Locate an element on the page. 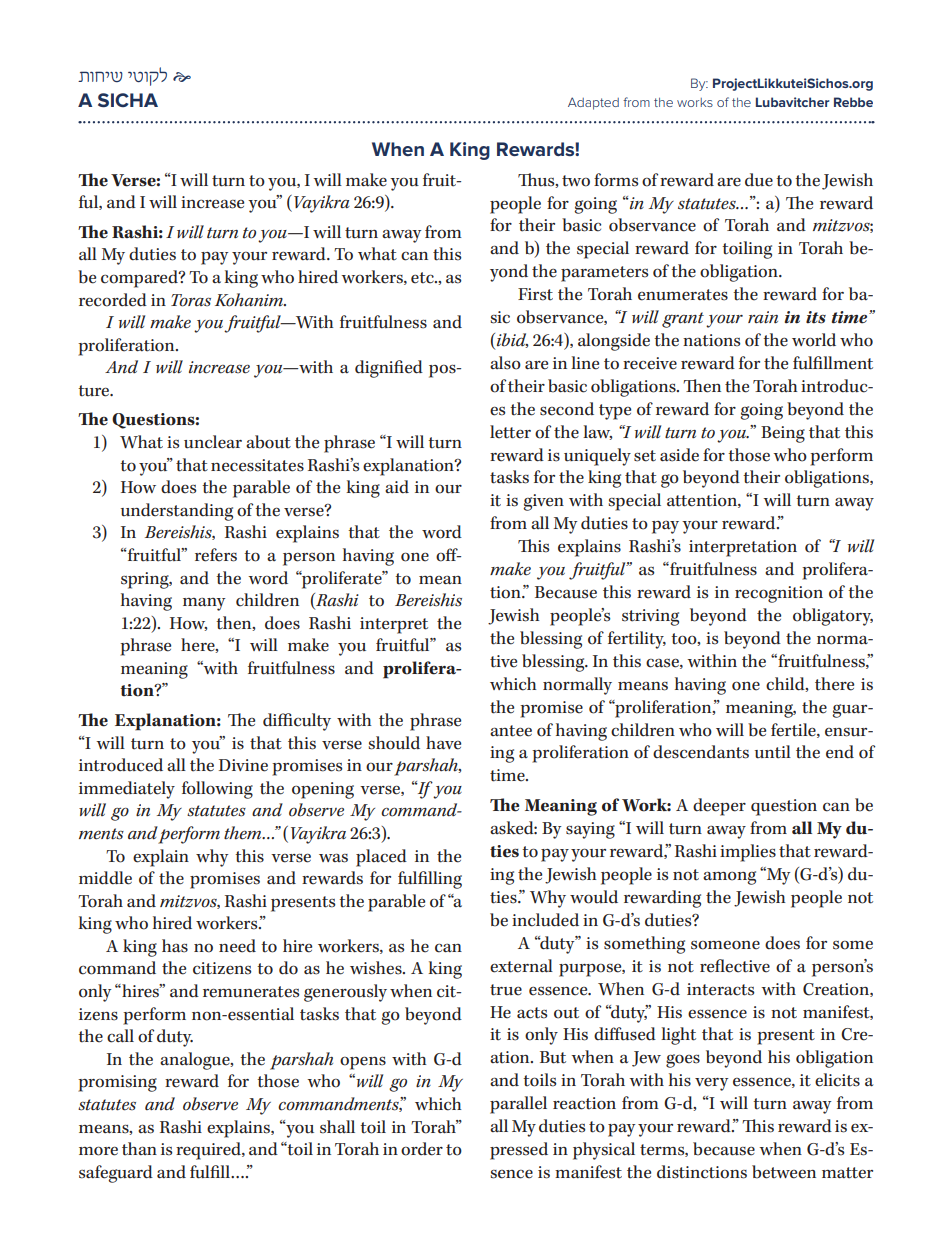  two is located at coordinates (576, 181).
